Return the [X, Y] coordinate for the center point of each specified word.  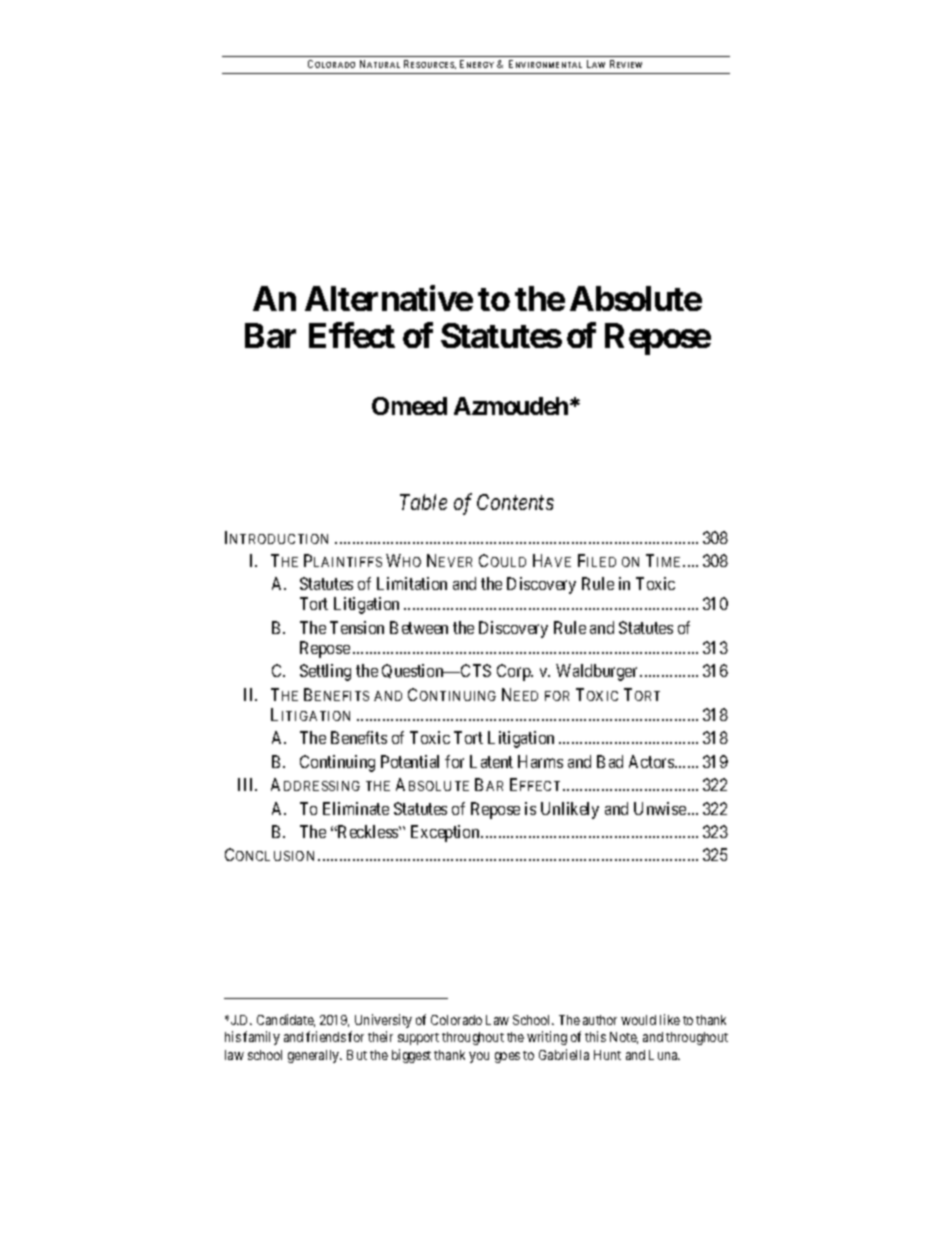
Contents [515, 502]
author [600, 1020]
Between [419, 627]
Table [423, 502]
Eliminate [356, 808]
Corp [515, 672]
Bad [610, 761]
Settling [325, 672]
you [479, 1057]
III [247, 784]
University [383, 1021]
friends [326, 1036]
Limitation [412, 583]
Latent [491, 761]
